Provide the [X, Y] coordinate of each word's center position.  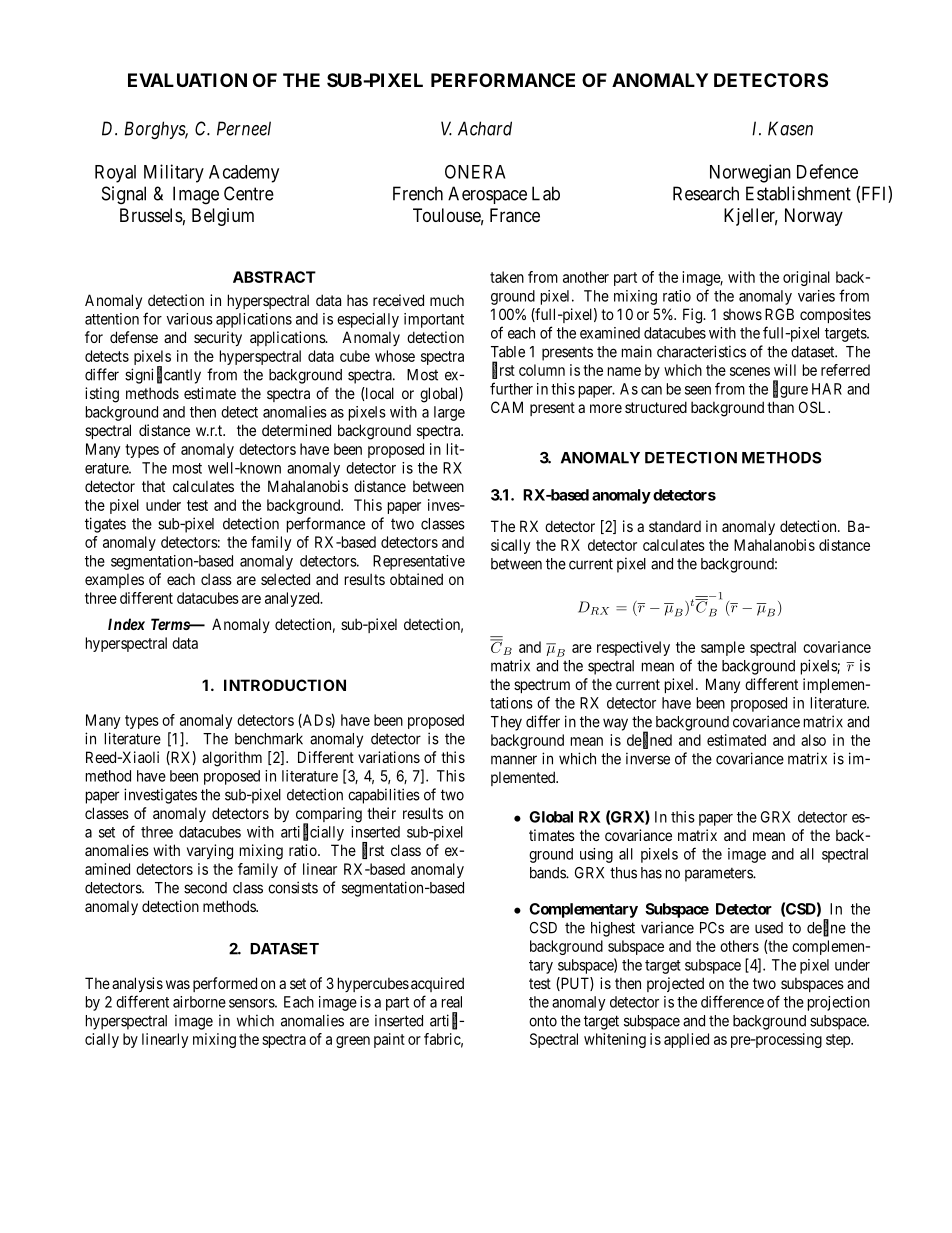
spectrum [542, 686]
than [780, 407]
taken [507, 277]
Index [126, 624]
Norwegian [750, 173]
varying [210, 852]
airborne [199, 1002]
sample [723, 648]
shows [742, 314]
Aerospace [487, 195]
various [189, 319]
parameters [719, 875]
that [153, 486]
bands [548, 873]
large [449, 413]
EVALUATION [187, 80]
